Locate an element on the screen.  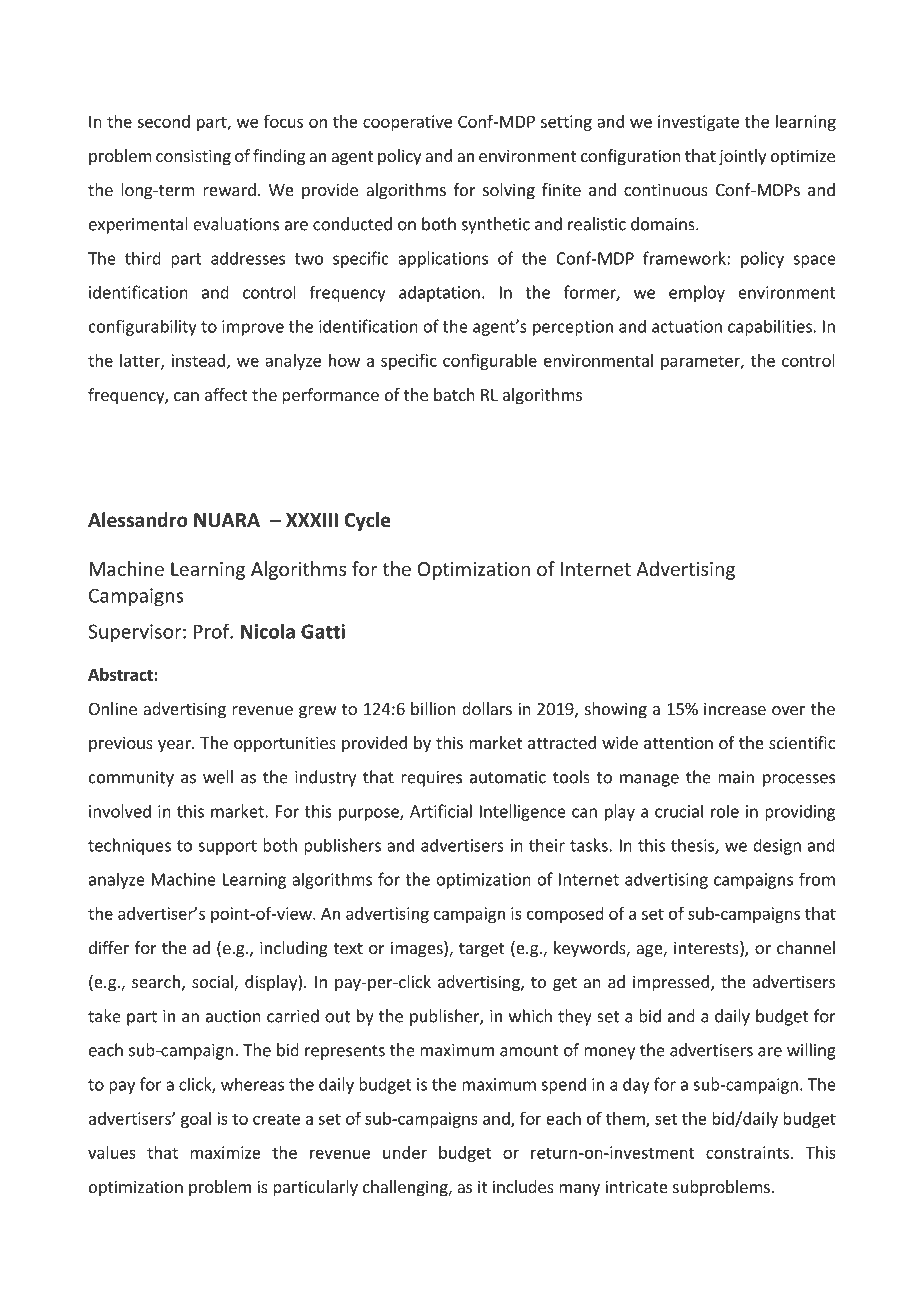
cooperative is located at coordinates (407, 123).
